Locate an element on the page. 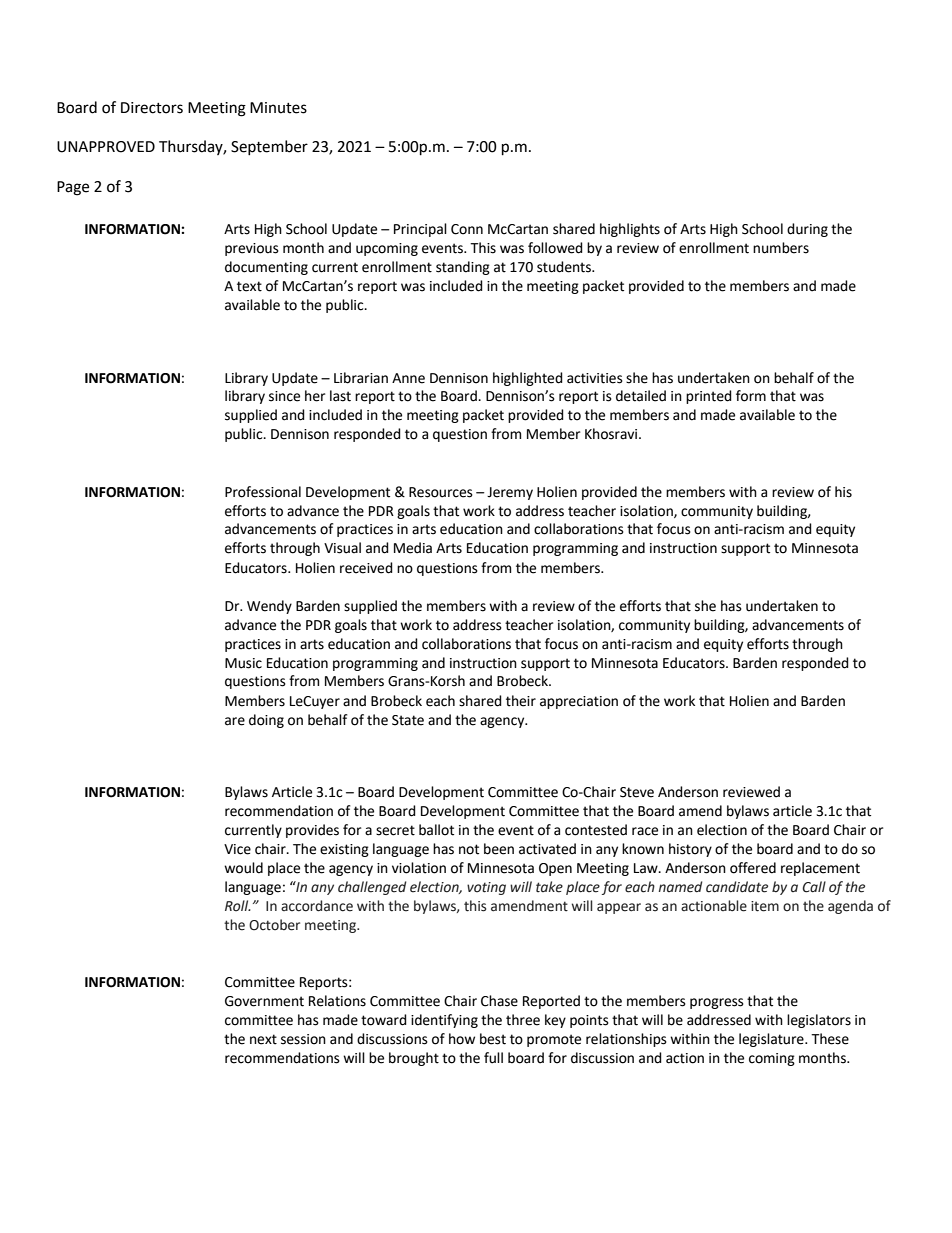  how is located at coordinates (462, 1039).
